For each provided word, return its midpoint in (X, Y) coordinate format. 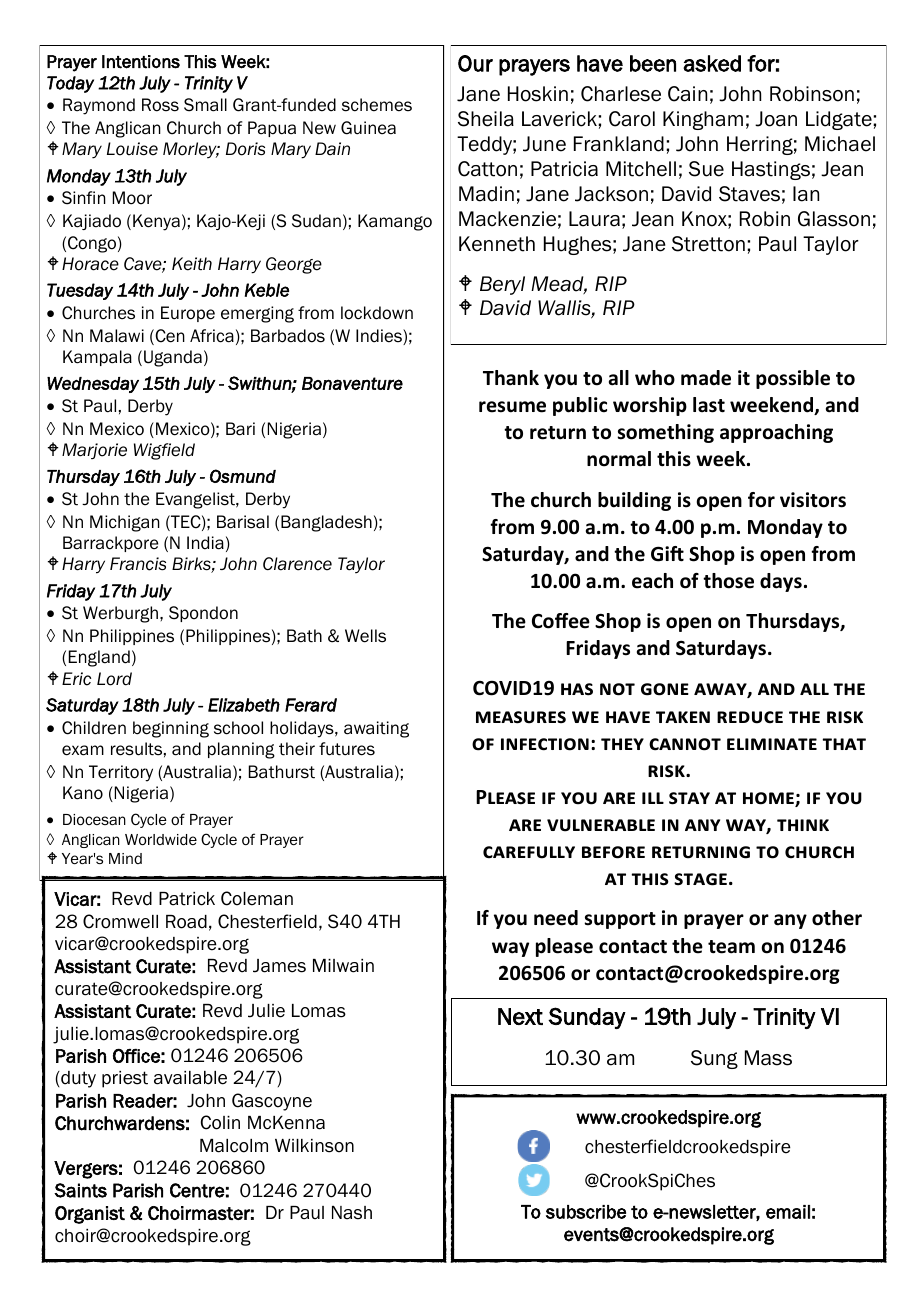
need (556, 918)
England (99, 658)
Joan (776, 119)
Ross (160, 105)
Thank (511, 378)
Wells (365, 636)
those (728, 581)
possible (793, 379)
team (731, 947)
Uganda (173, 358)
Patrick (187, 899)
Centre (197, 1190)
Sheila (486, 119)
